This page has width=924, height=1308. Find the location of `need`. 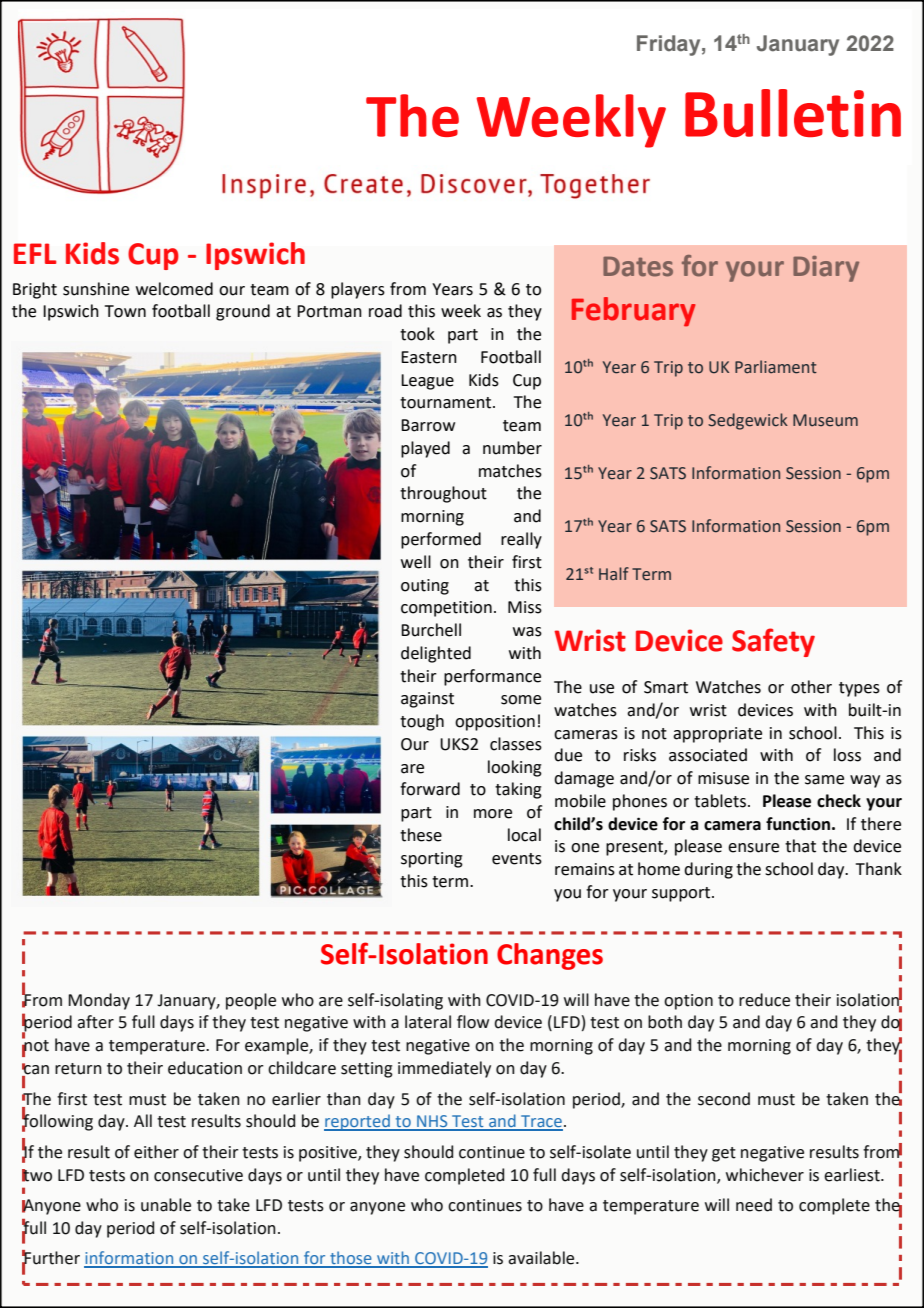

need is located at coordinates (754, 1205).
